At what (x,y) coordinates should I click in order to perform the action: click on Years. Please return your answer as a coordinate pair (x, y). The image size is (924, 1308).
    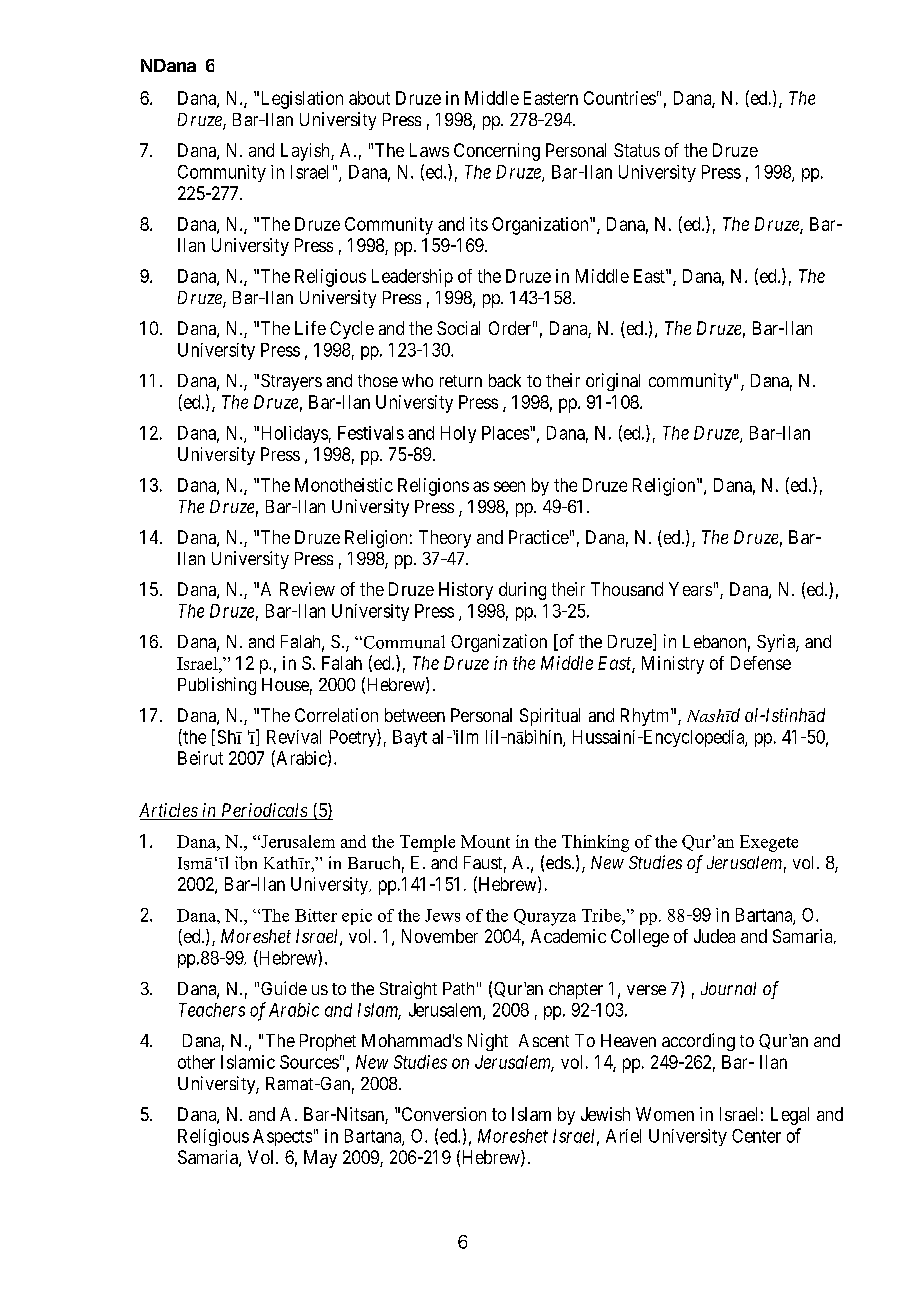
    Looking at the image, I should click on (690, 589).
